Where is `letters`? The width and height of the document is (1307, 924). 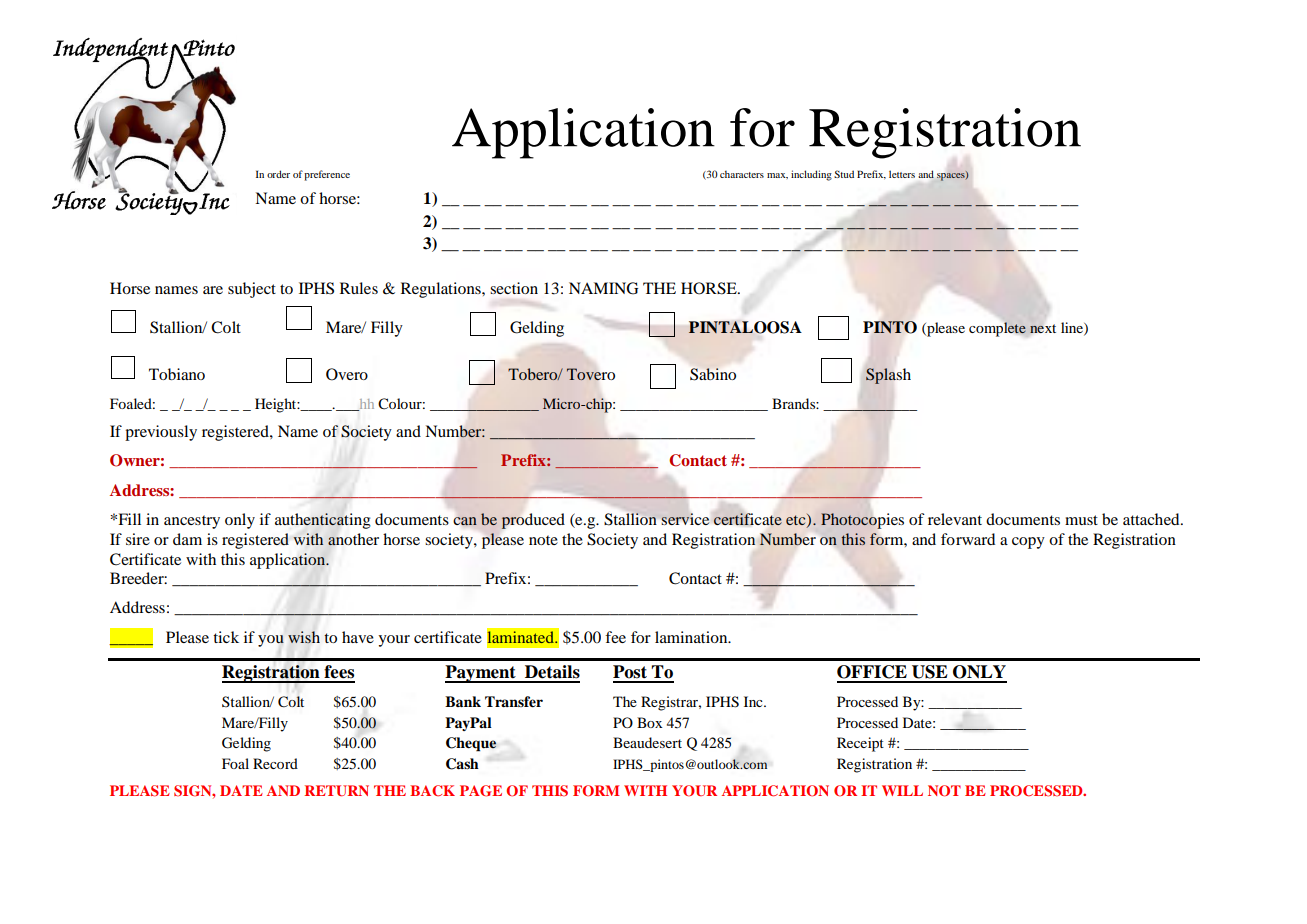 letters is located at coordinates (902, 174).
